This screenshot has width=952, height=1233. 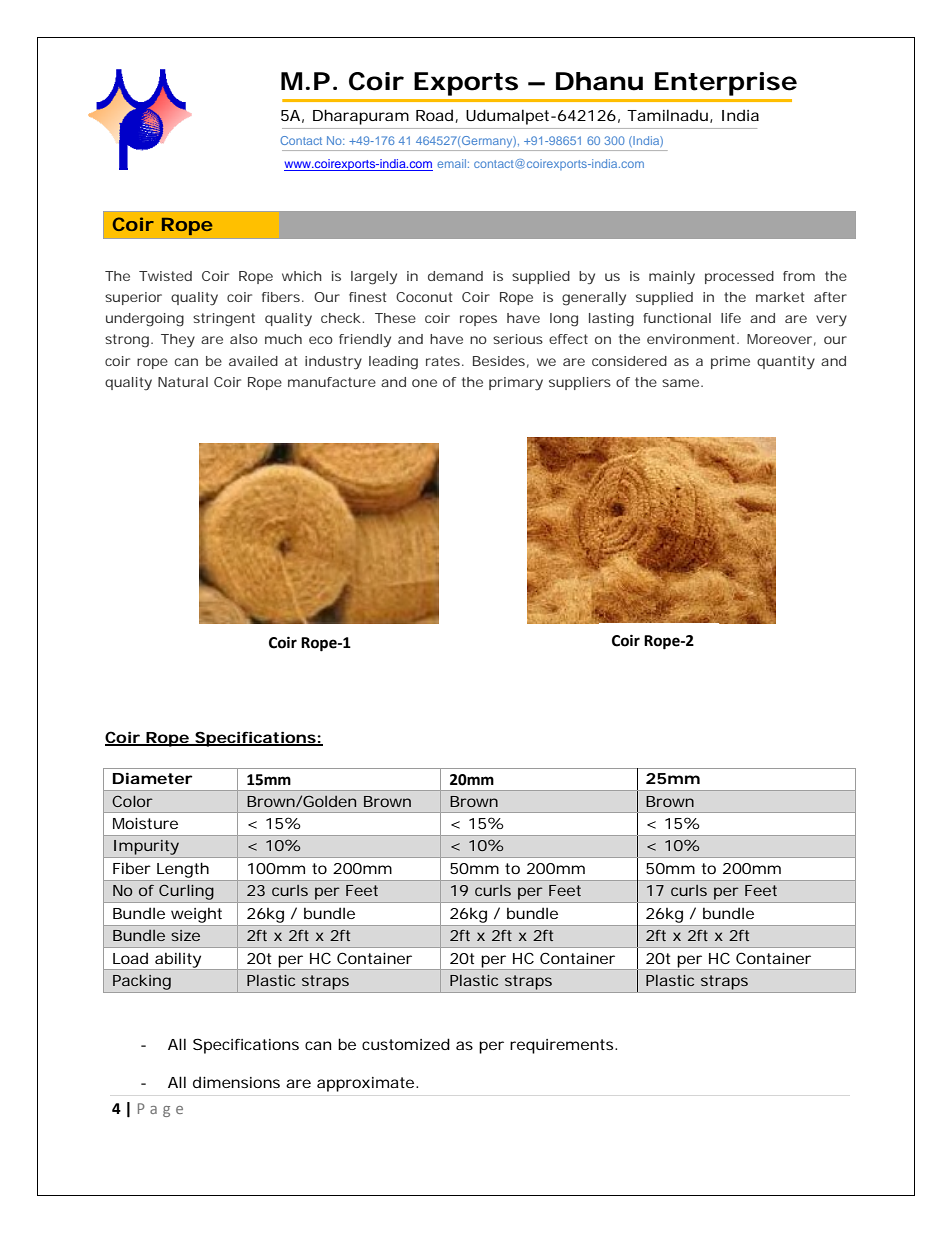 What do you see at coordinates (434, 115) in the screenshot?
I see `Road` at bounding box center [434, 115].
